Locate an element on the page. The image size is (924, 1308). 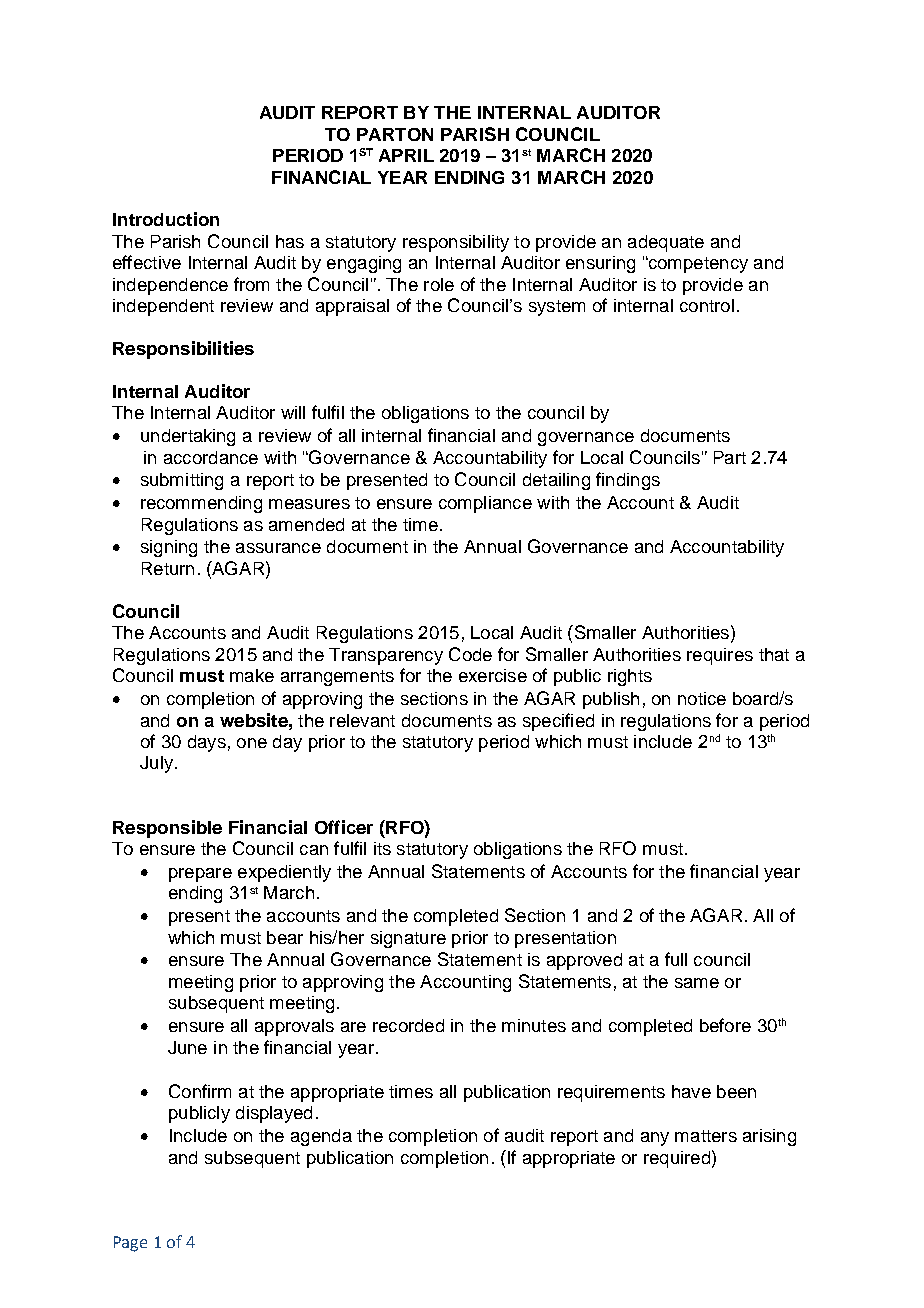
adequate is located at coordinates (666, 243).
